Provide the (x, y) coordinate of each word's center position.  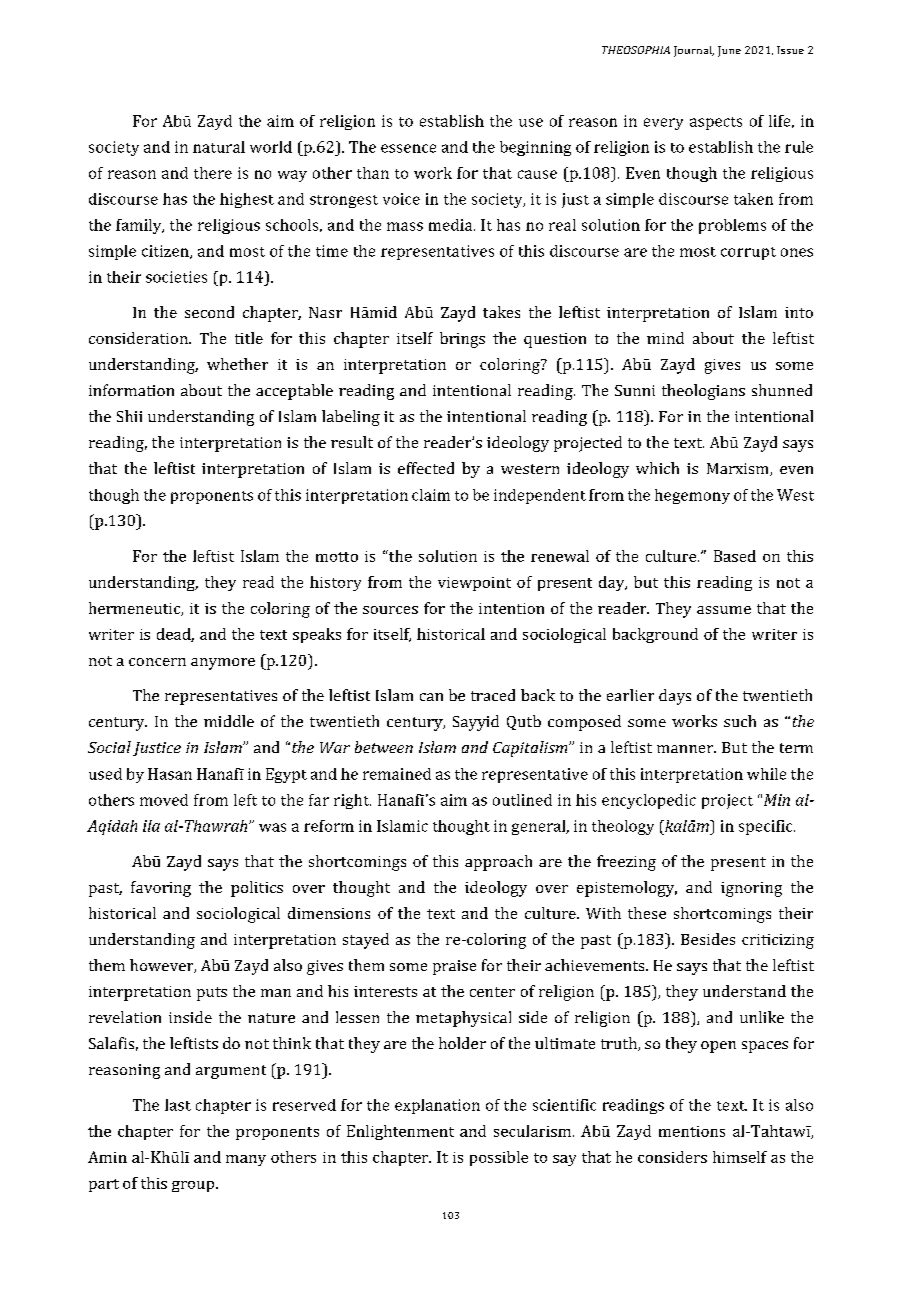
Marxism (739, 469)
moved (164, 800)
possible (499, 1158)
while (766, 774)
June (729, 51)
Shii (129, 416)
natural (219, 147)
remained (397, 774)
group (194, 1186)
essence (408, 148)
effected (426, 468)
